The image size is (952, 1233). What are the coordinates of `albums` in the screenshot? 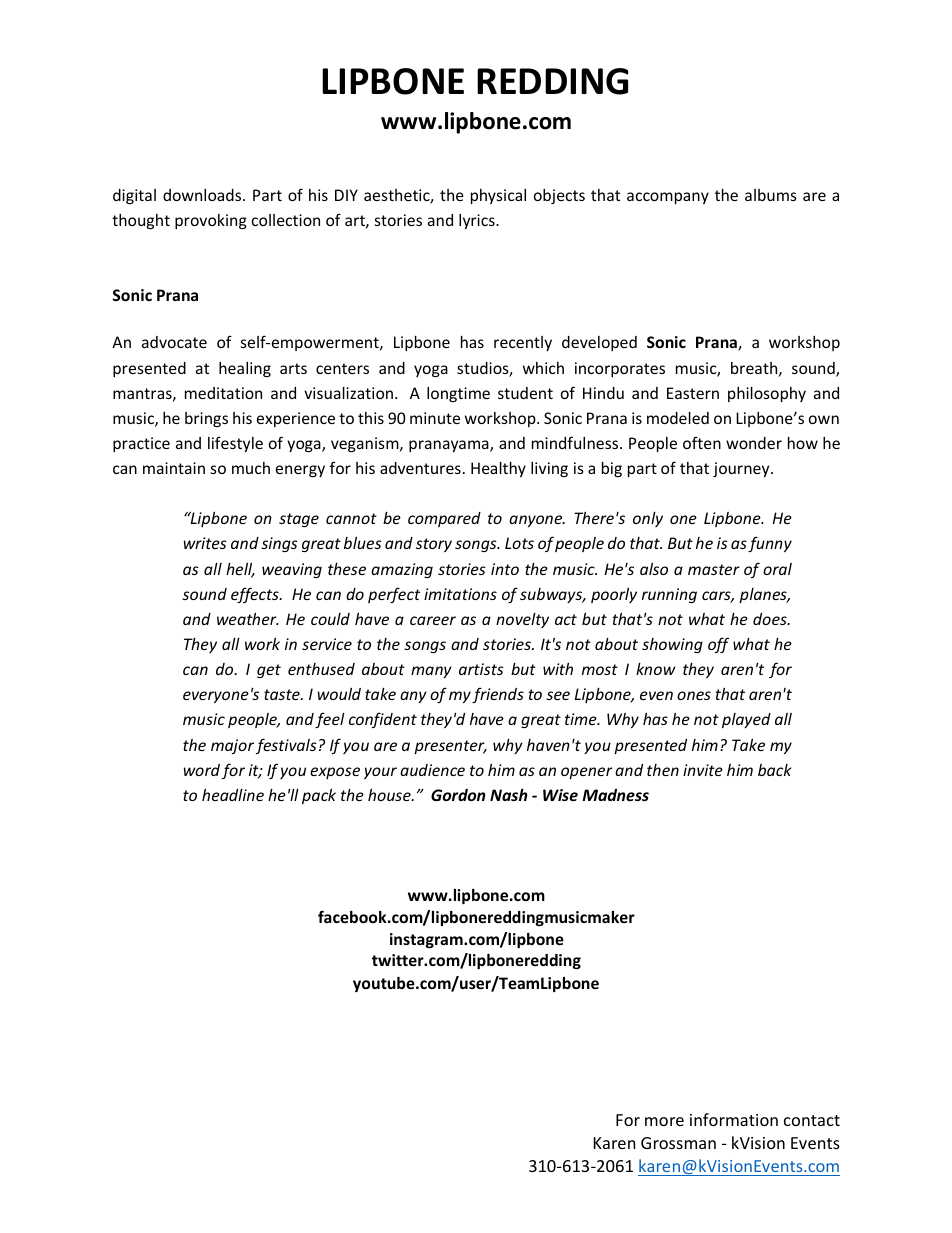 It's located at (771, 195).
